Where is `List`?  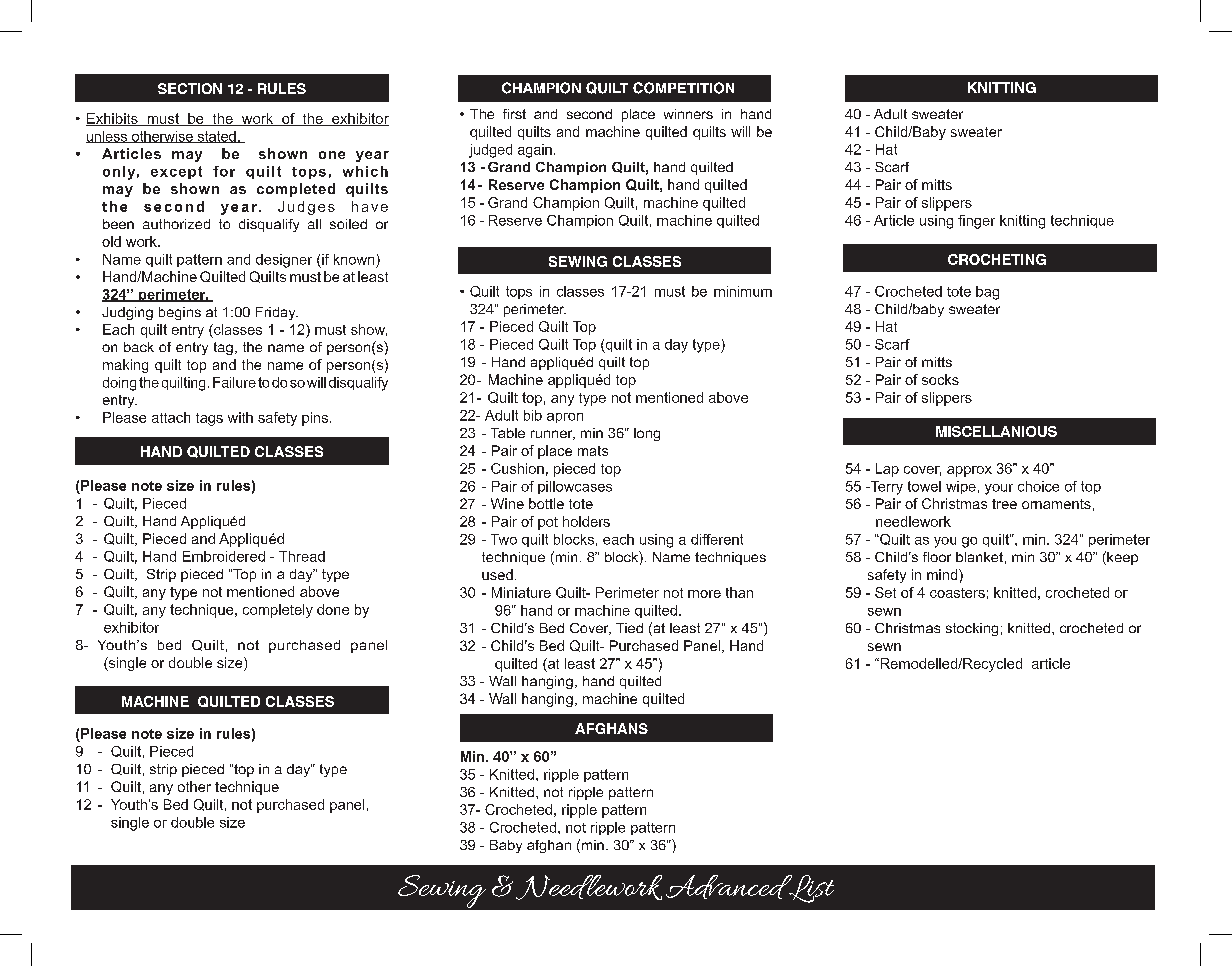
List is located at coordinates (810, 889).
